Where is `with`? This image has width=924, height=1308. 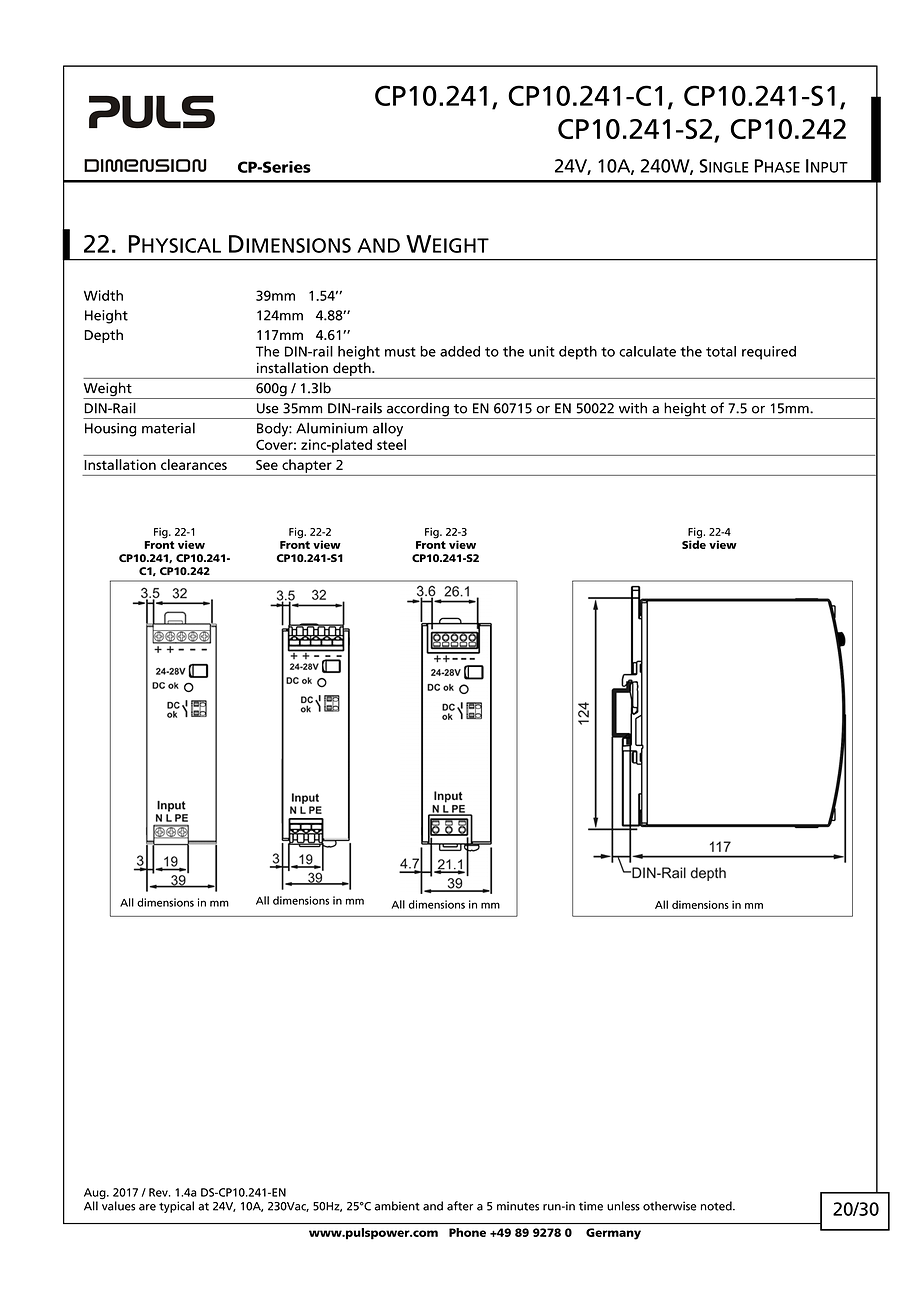 with is located at coordinates (633, 408).
